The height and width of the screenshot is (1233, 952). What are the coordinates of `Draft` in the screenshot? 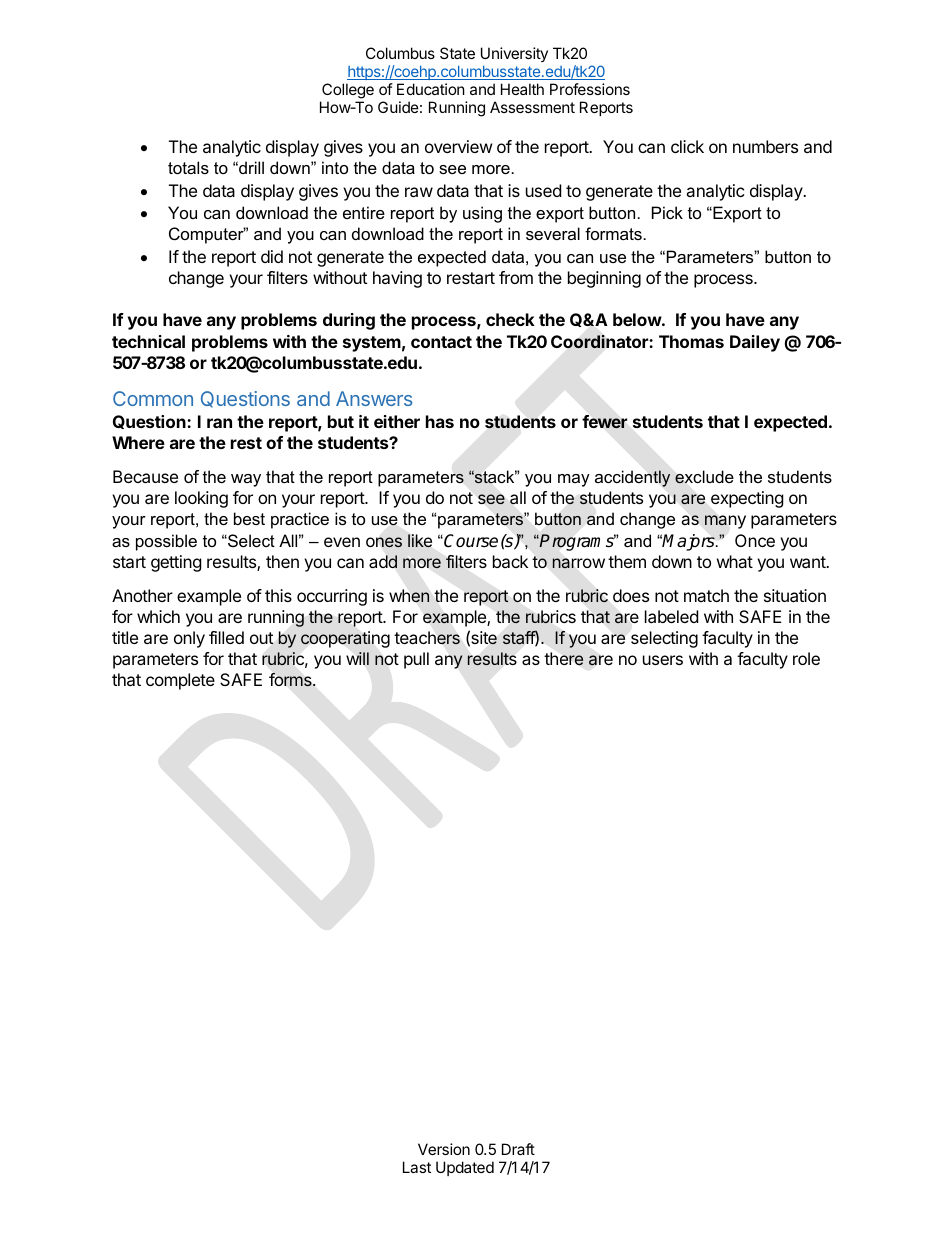 It's located at (518, 1149).
